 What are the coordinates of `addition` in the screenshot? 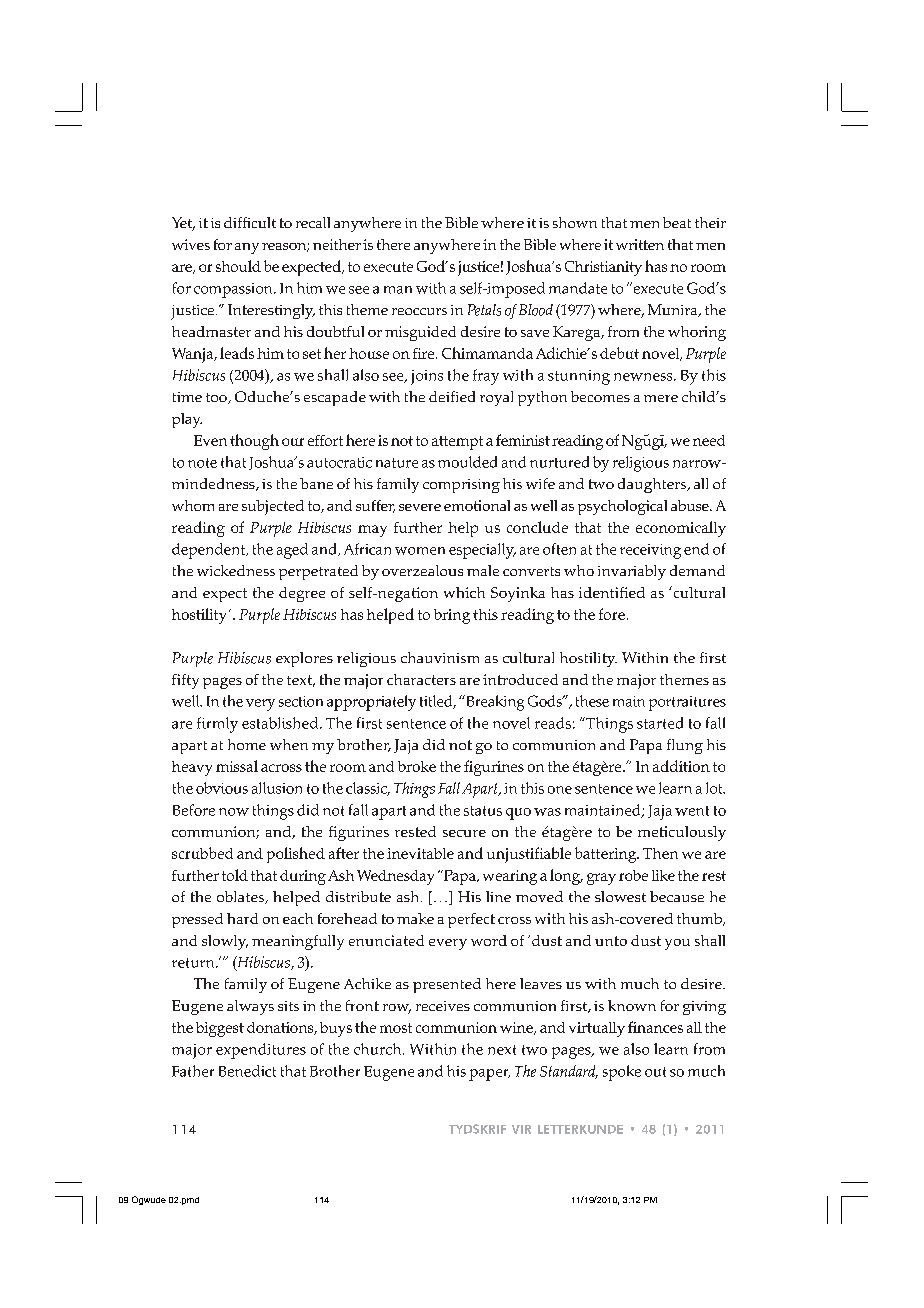 It's located at (681, 766).
